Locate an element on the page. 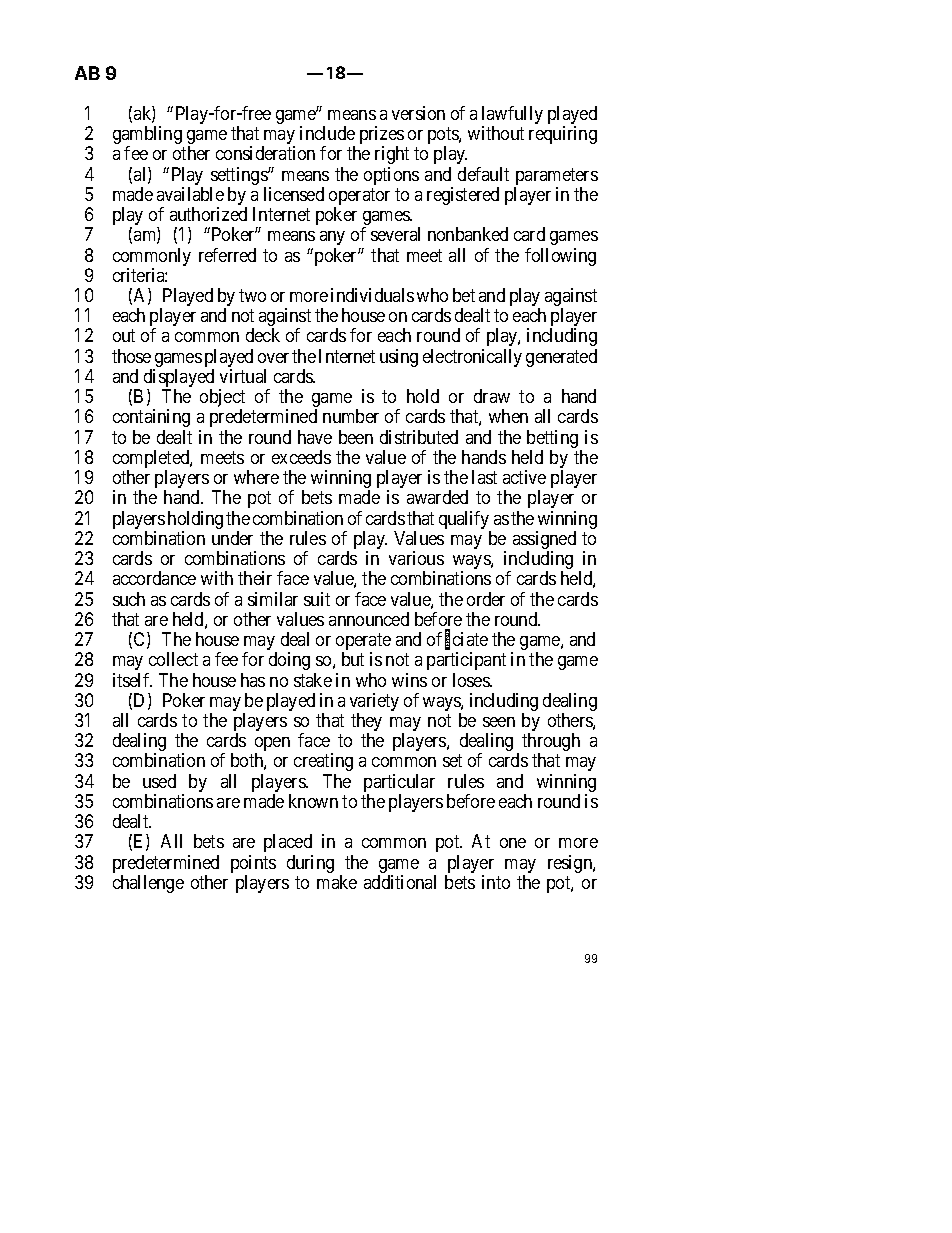  under is located at coordinates (232, 538).
